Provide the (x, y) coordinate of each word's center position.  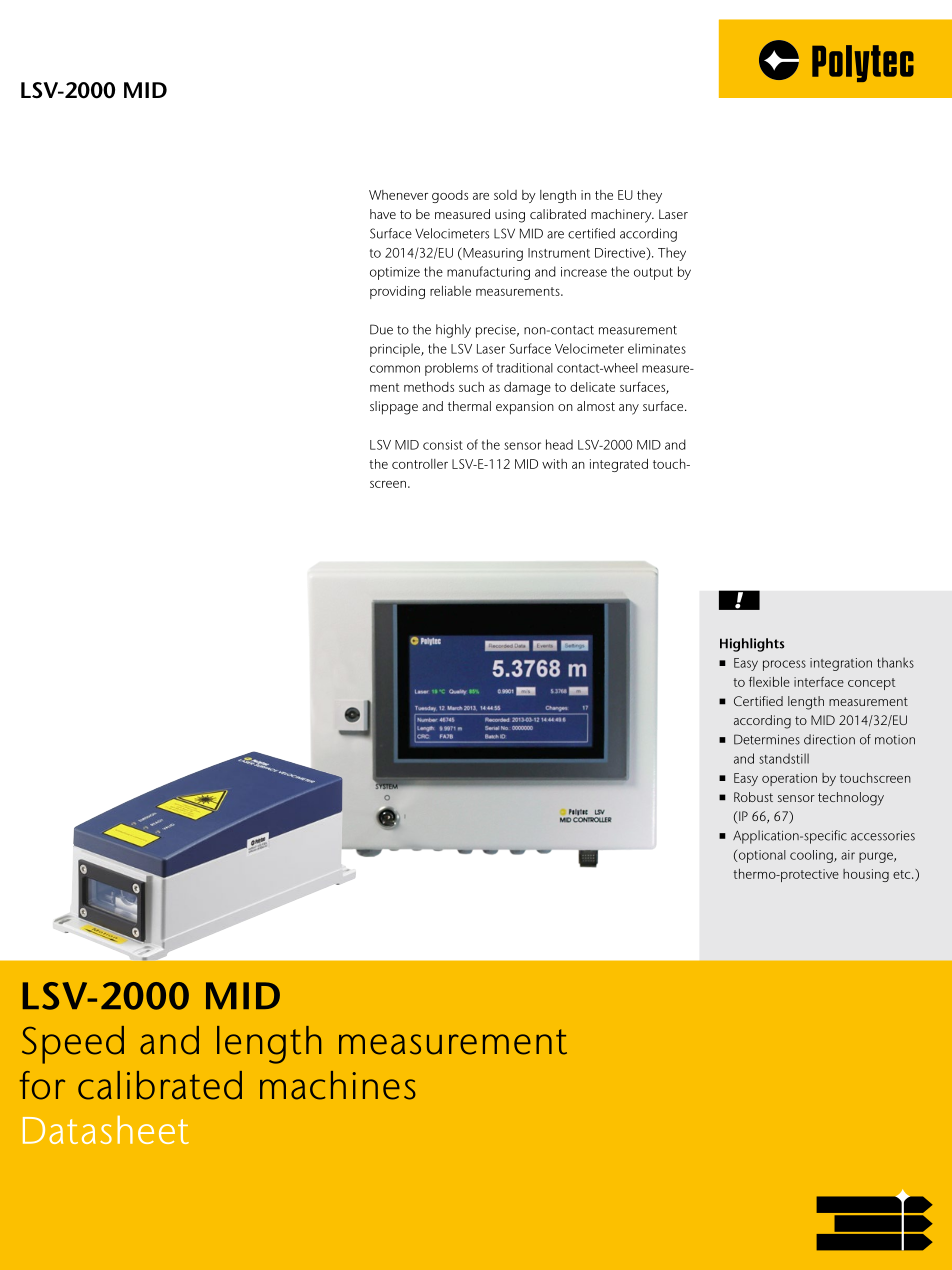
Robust (753, 797)
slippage (394, 408)
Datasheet (106, 1130)
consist (443, 445)
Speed (73, 1045)
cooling (812, 856)
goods (450, 196)
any (629, 409)
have (383, 214)
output (653, 274)
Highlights (752, 645)
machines (338, 1085)
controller (420, 464)
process (784, 665)
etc (903, 874)
